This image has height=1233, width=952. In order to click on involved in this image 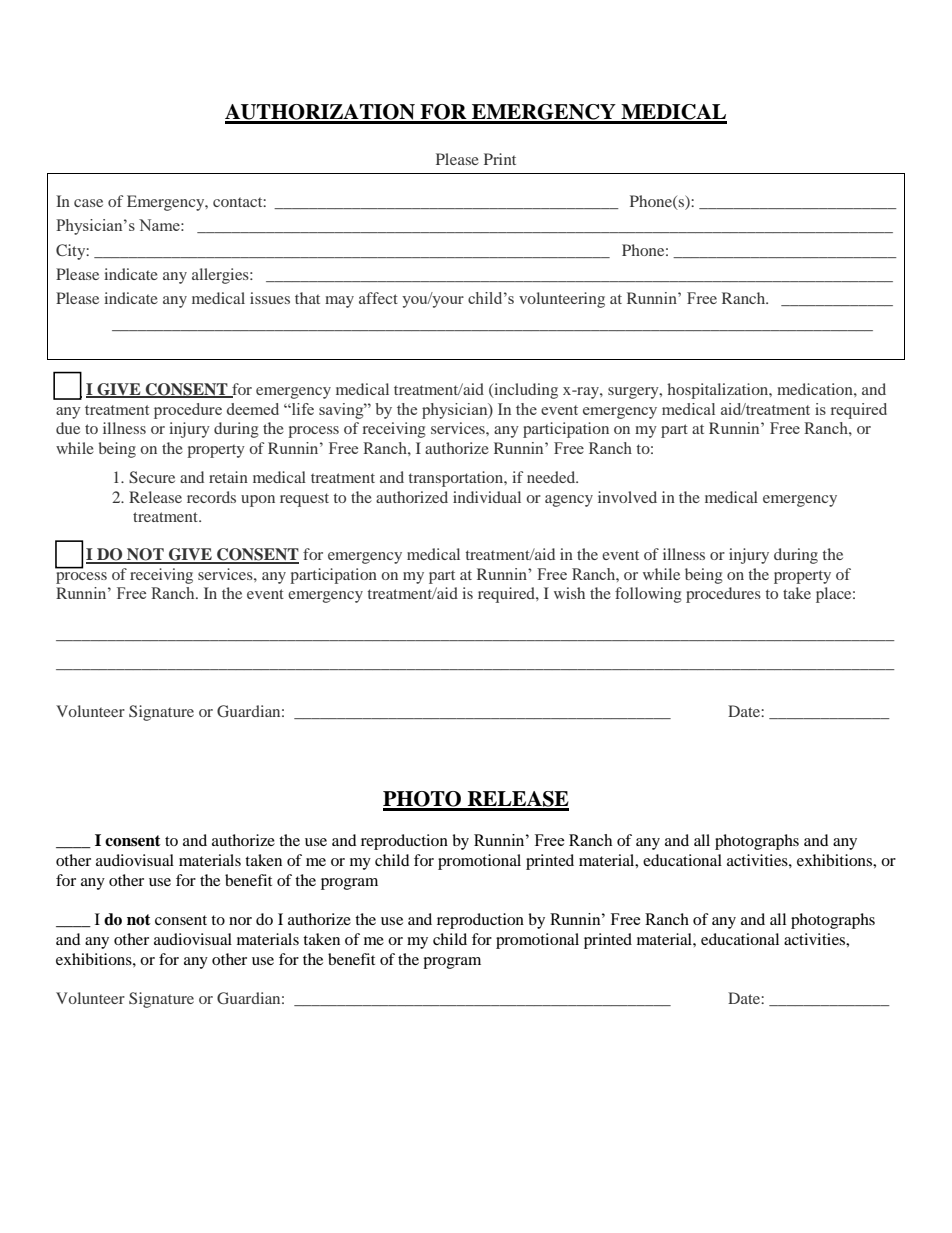, I will do `click(627, 497)`.
